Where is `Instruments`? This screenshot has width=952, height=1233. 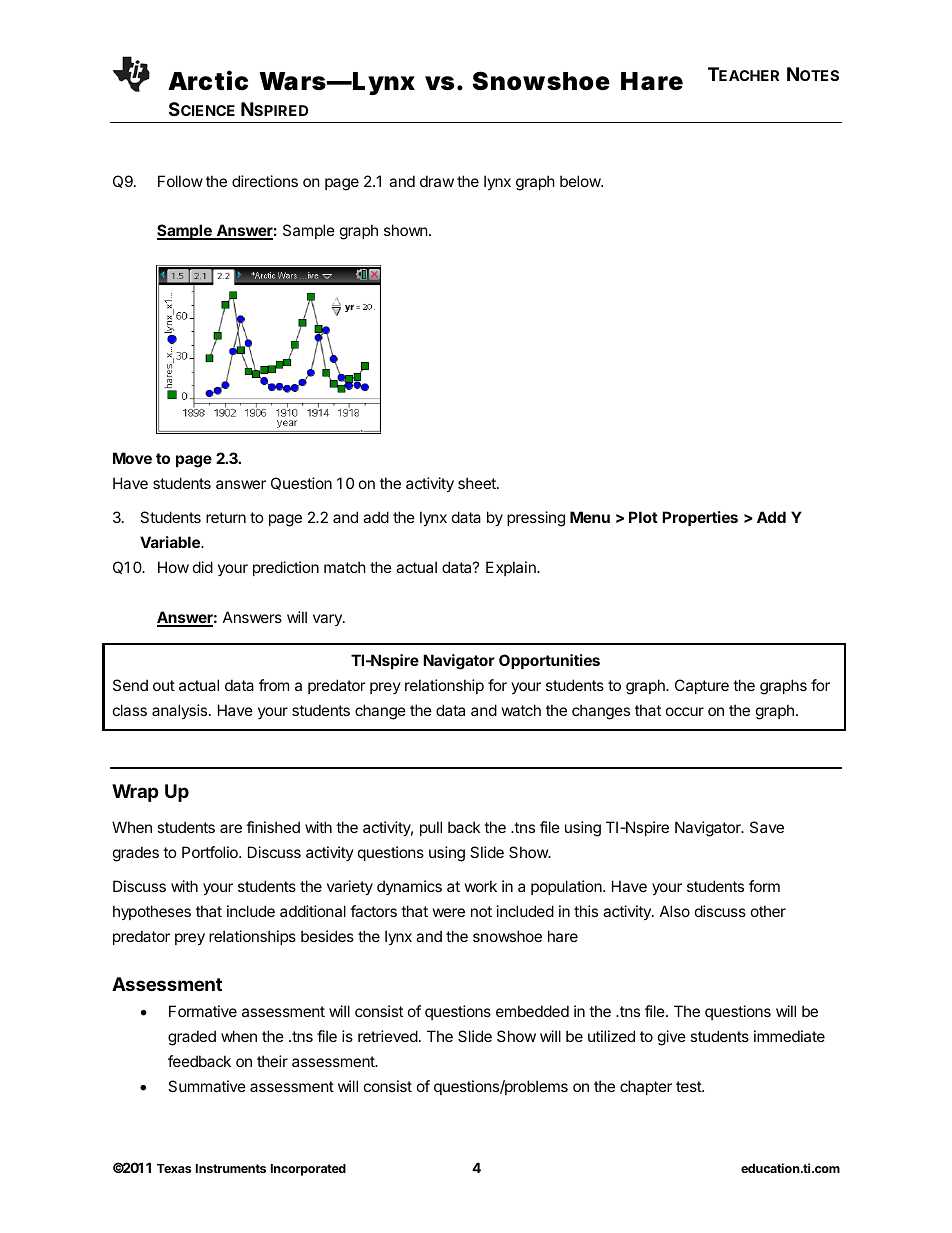 Instruments is located at coordinates (231, 1168).
